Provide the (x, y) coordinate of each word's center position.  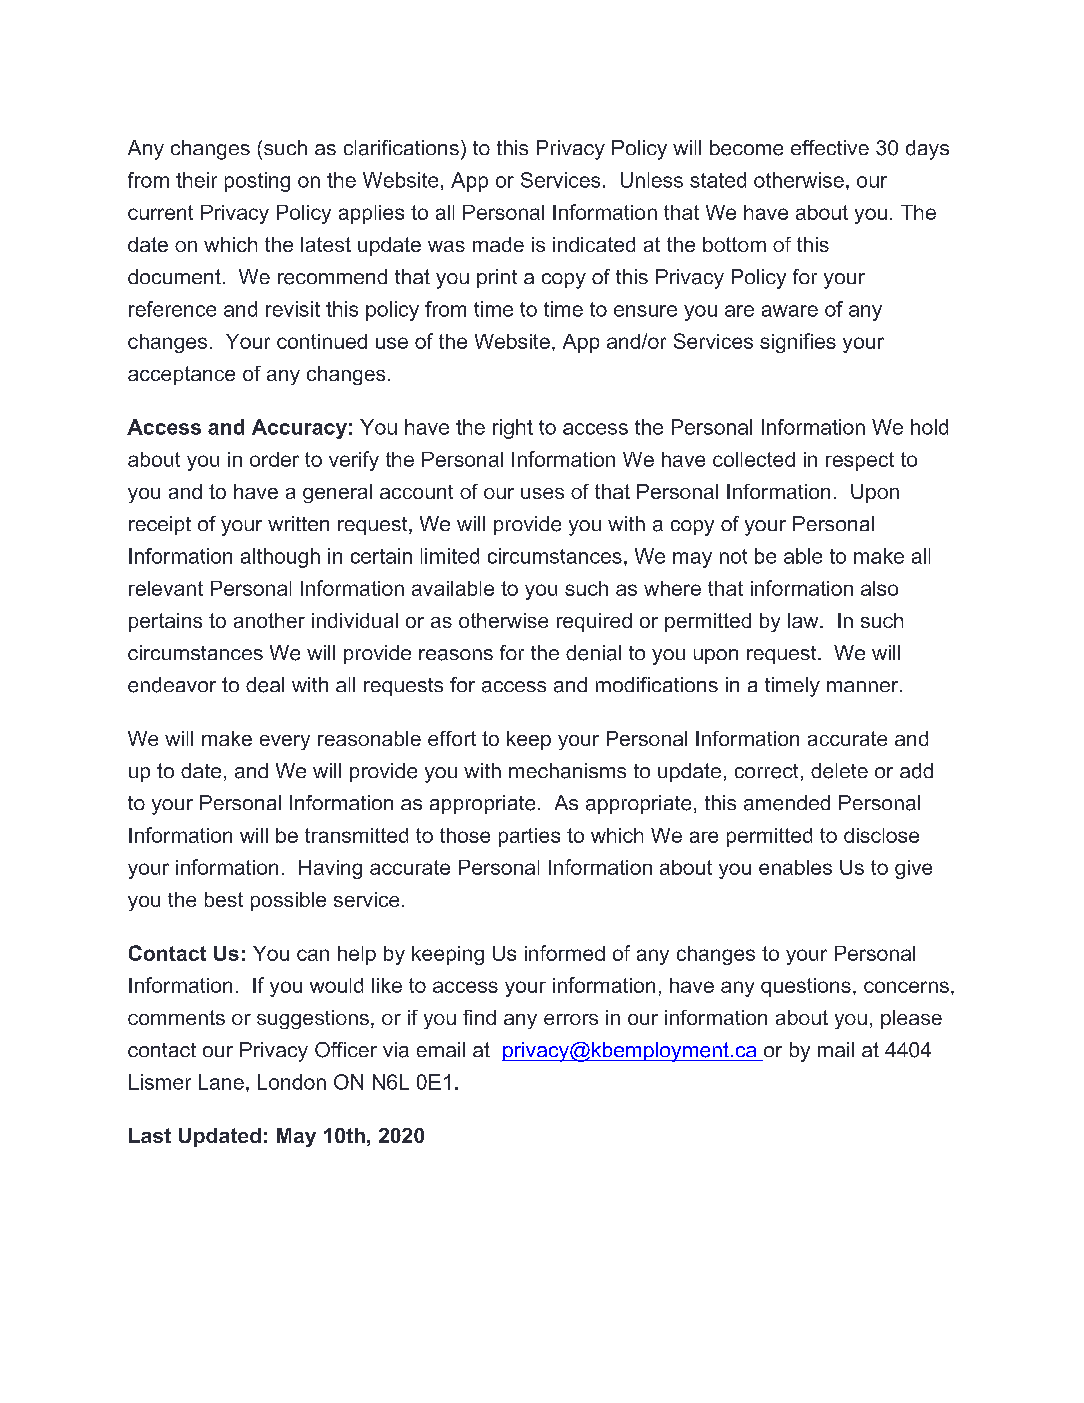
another (269, 620)
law (804, 620)
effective (830, 147)
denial (593, 653)
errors (571, 1019)
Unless (652, 180)
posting (257, 182)
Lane (221, 1082)
